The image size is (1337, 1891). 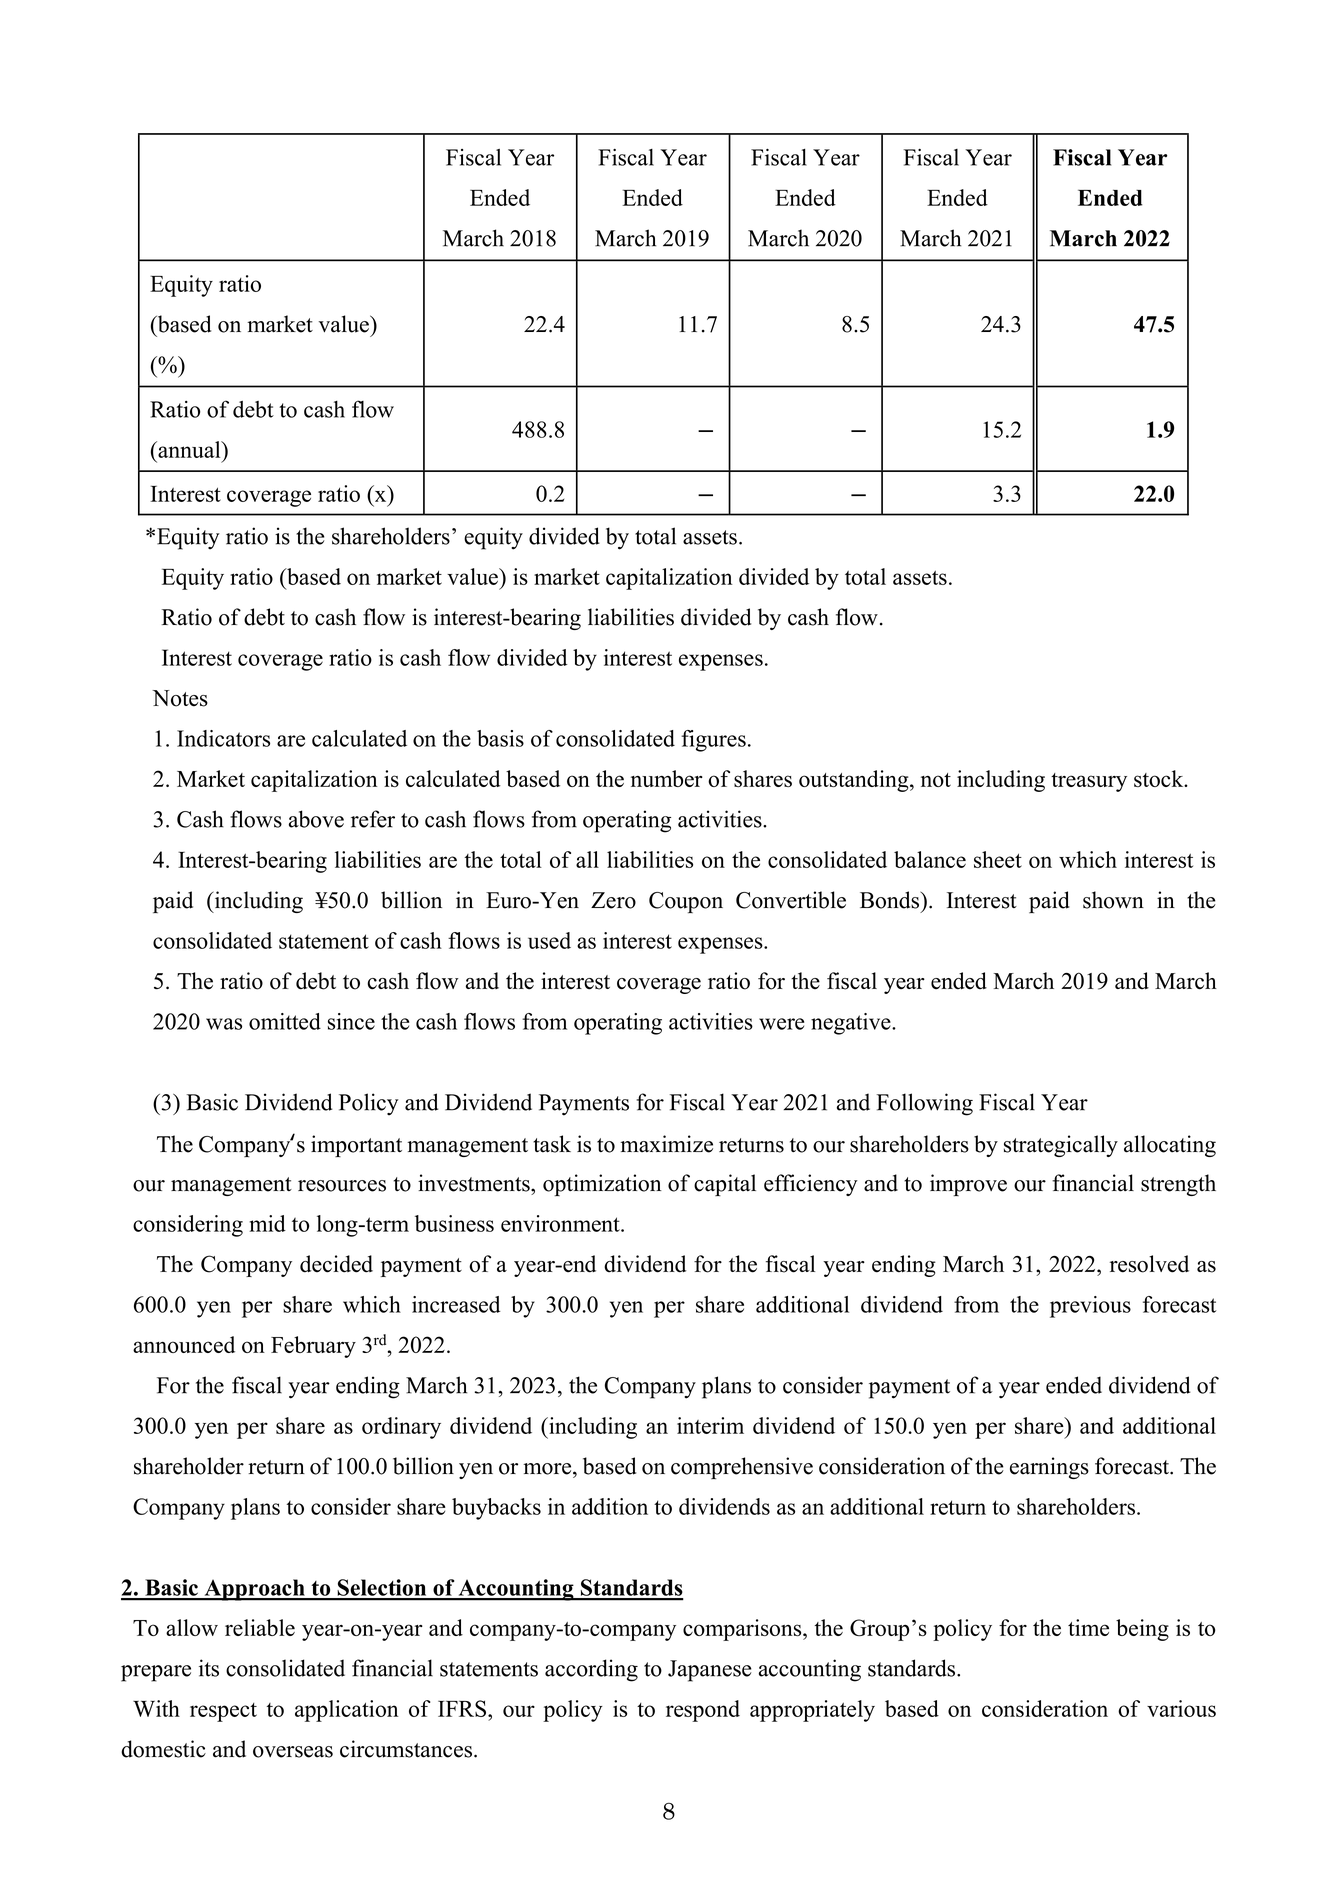 I want to click on annual, so click(x=189, y=449).
